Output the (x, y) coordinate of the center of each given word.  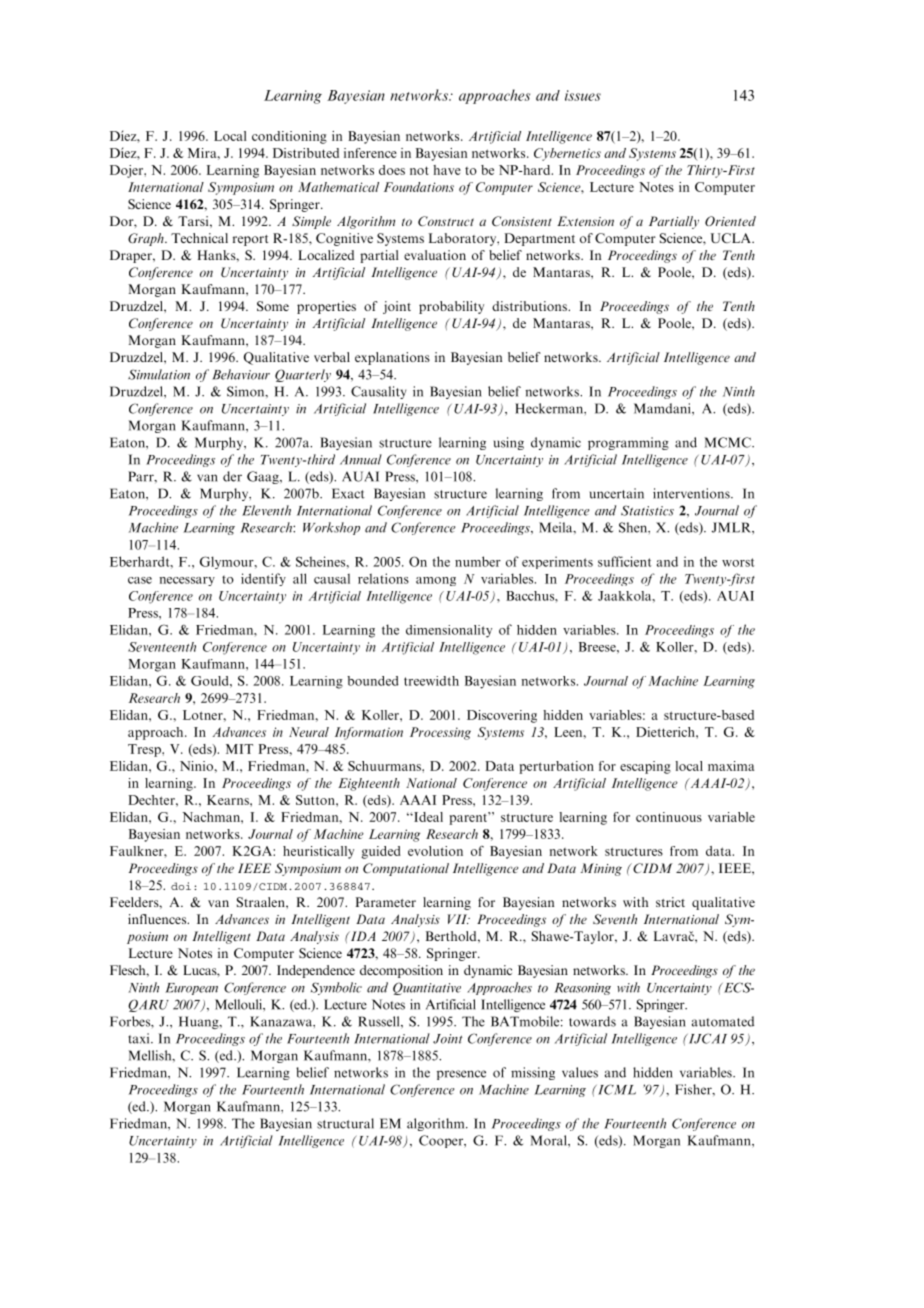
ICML (616, 1089)
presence (461, 1075)
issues (583, 95)
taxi (140, 1038)
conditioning (289, 137)
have (447, 170)
